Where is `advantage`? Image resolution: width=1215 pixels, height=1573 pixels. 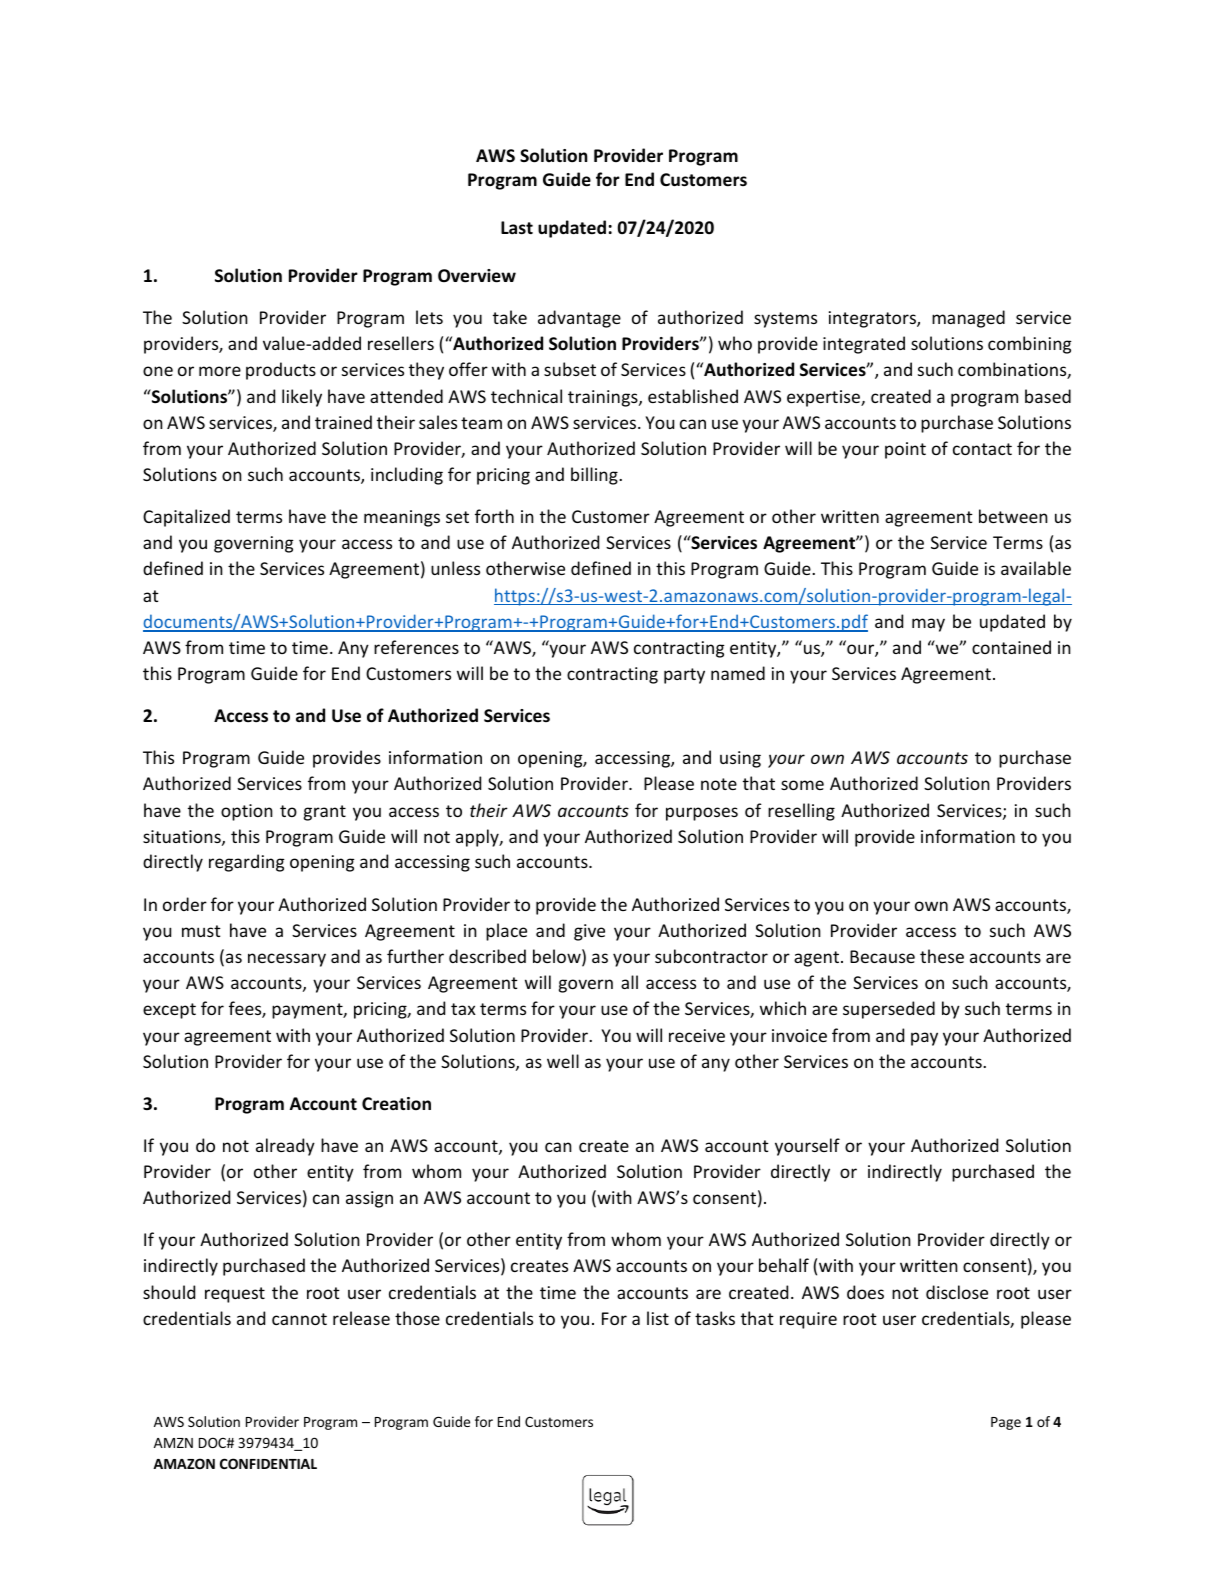 advantage is located at coordinates (579, 319).
